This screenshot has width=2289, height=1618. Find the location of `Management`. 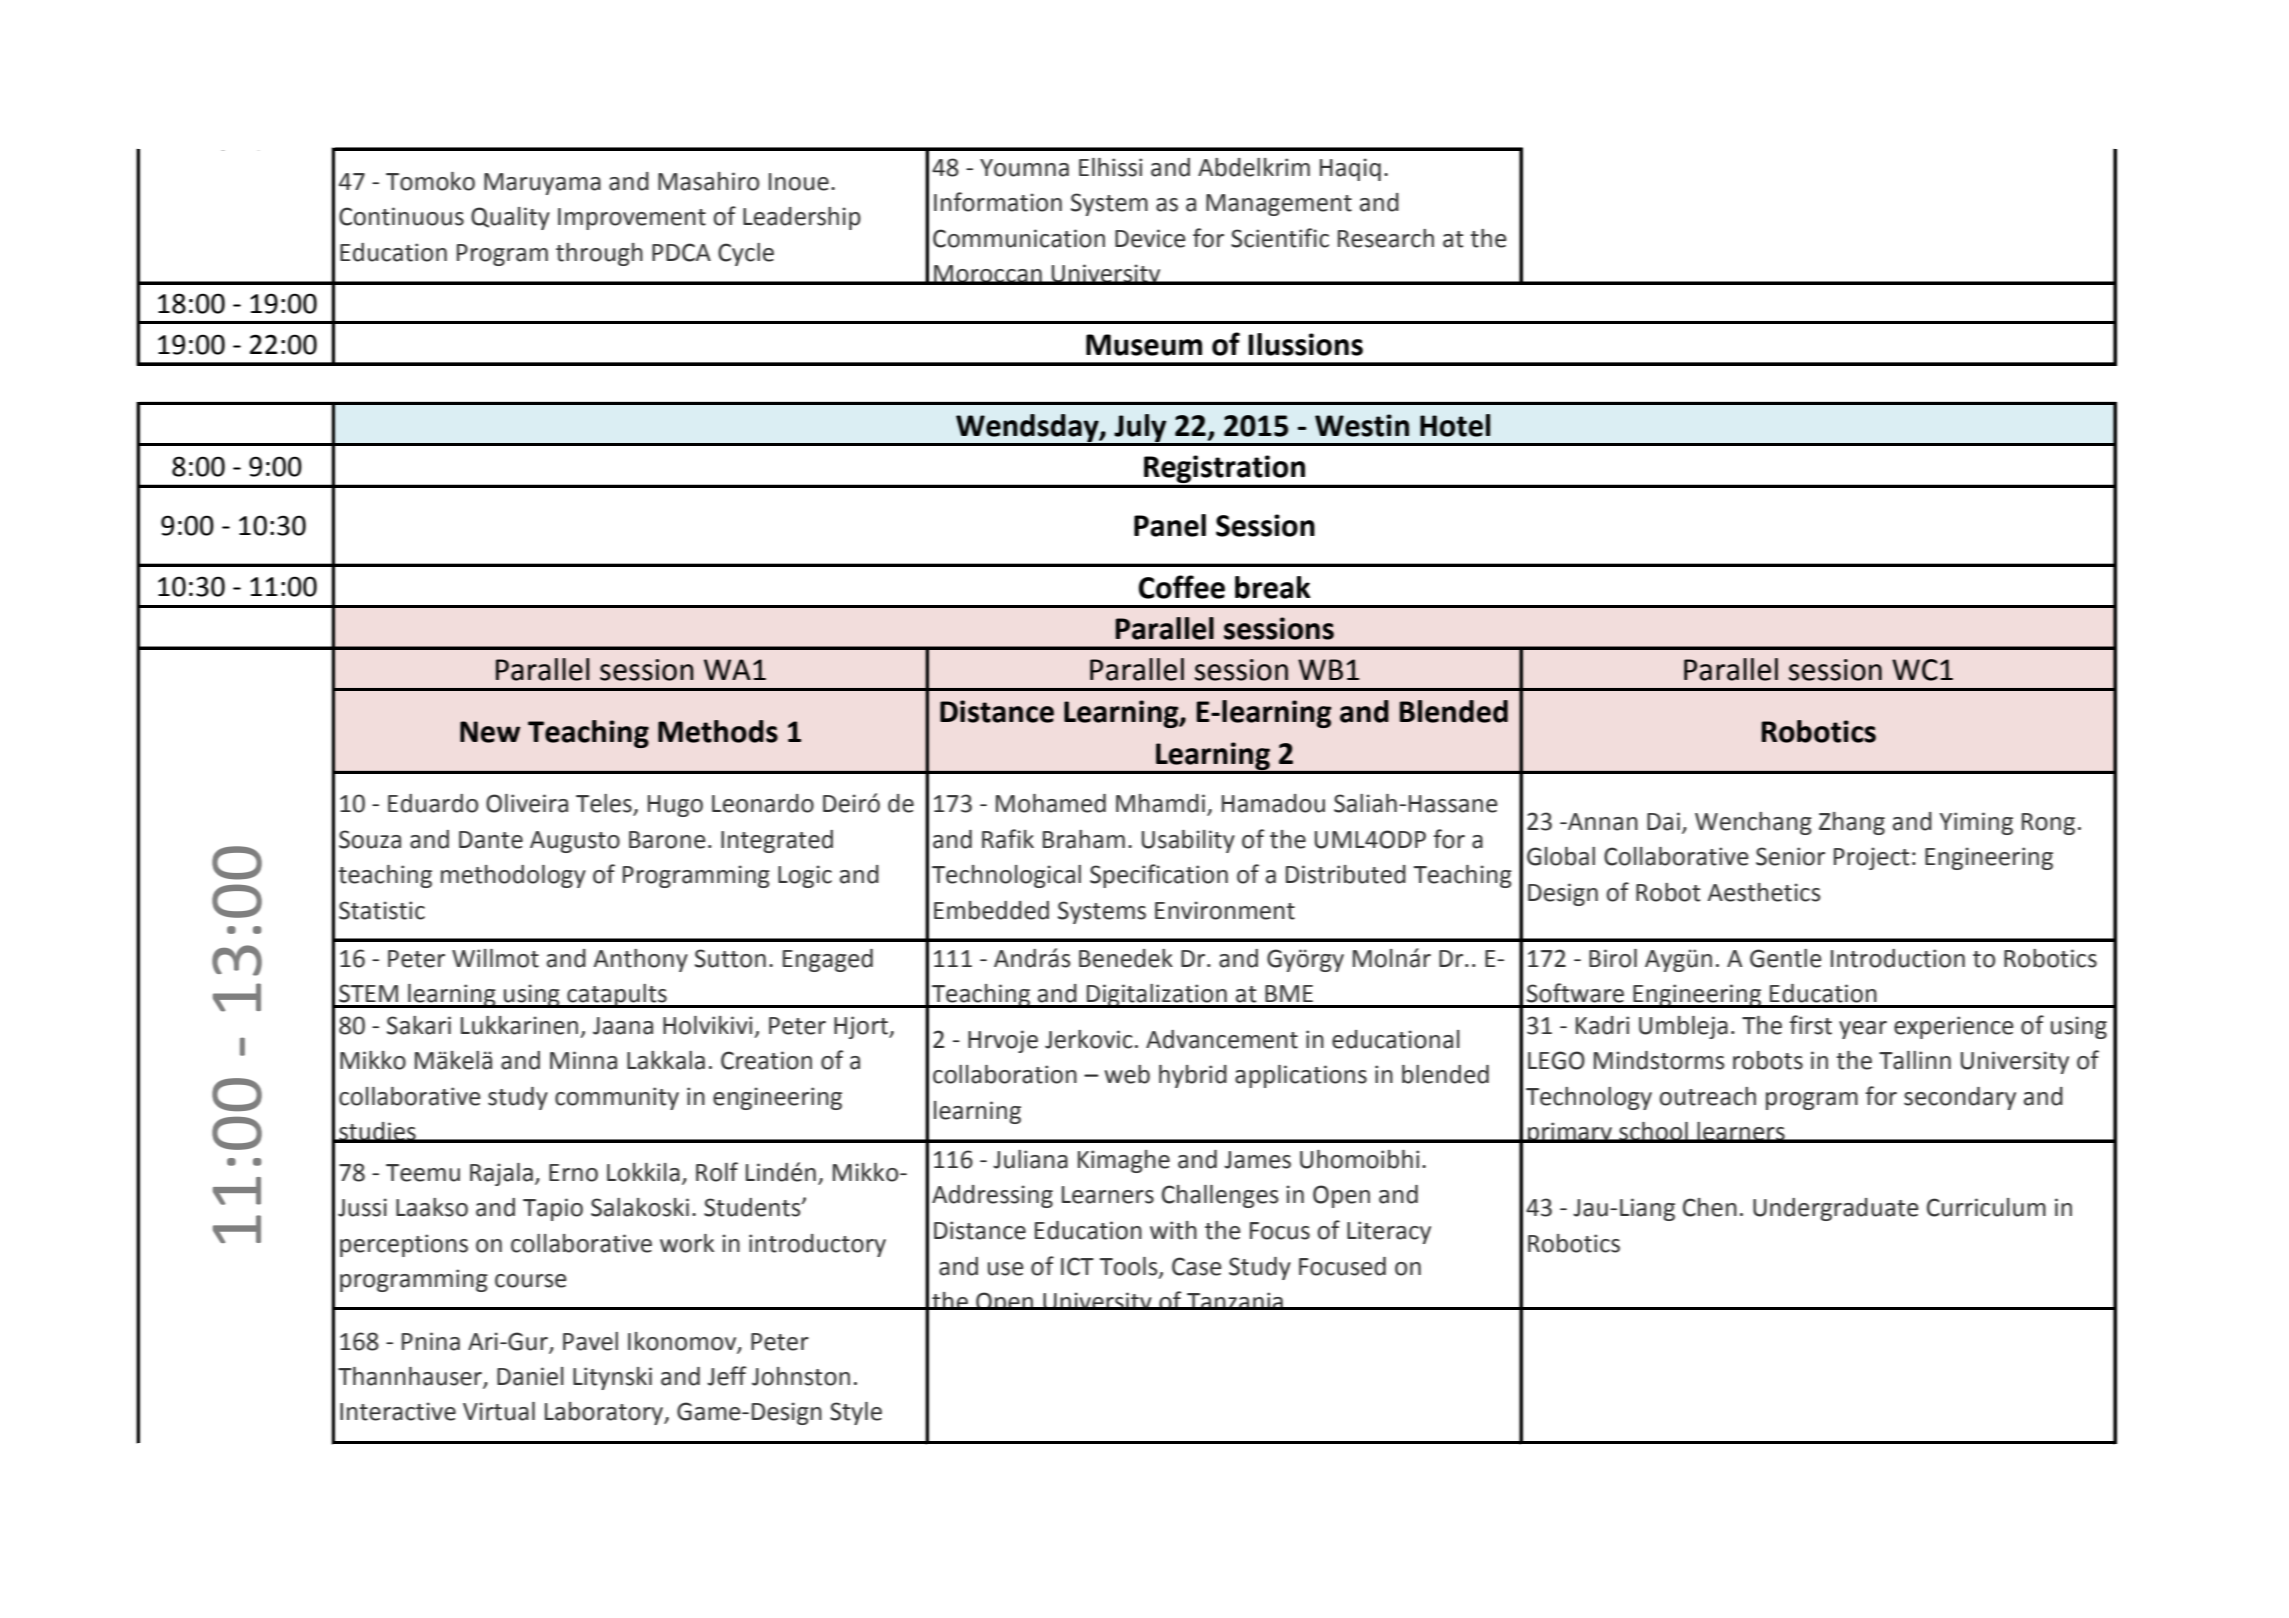

Management is located at coordinates (1279, 205).
